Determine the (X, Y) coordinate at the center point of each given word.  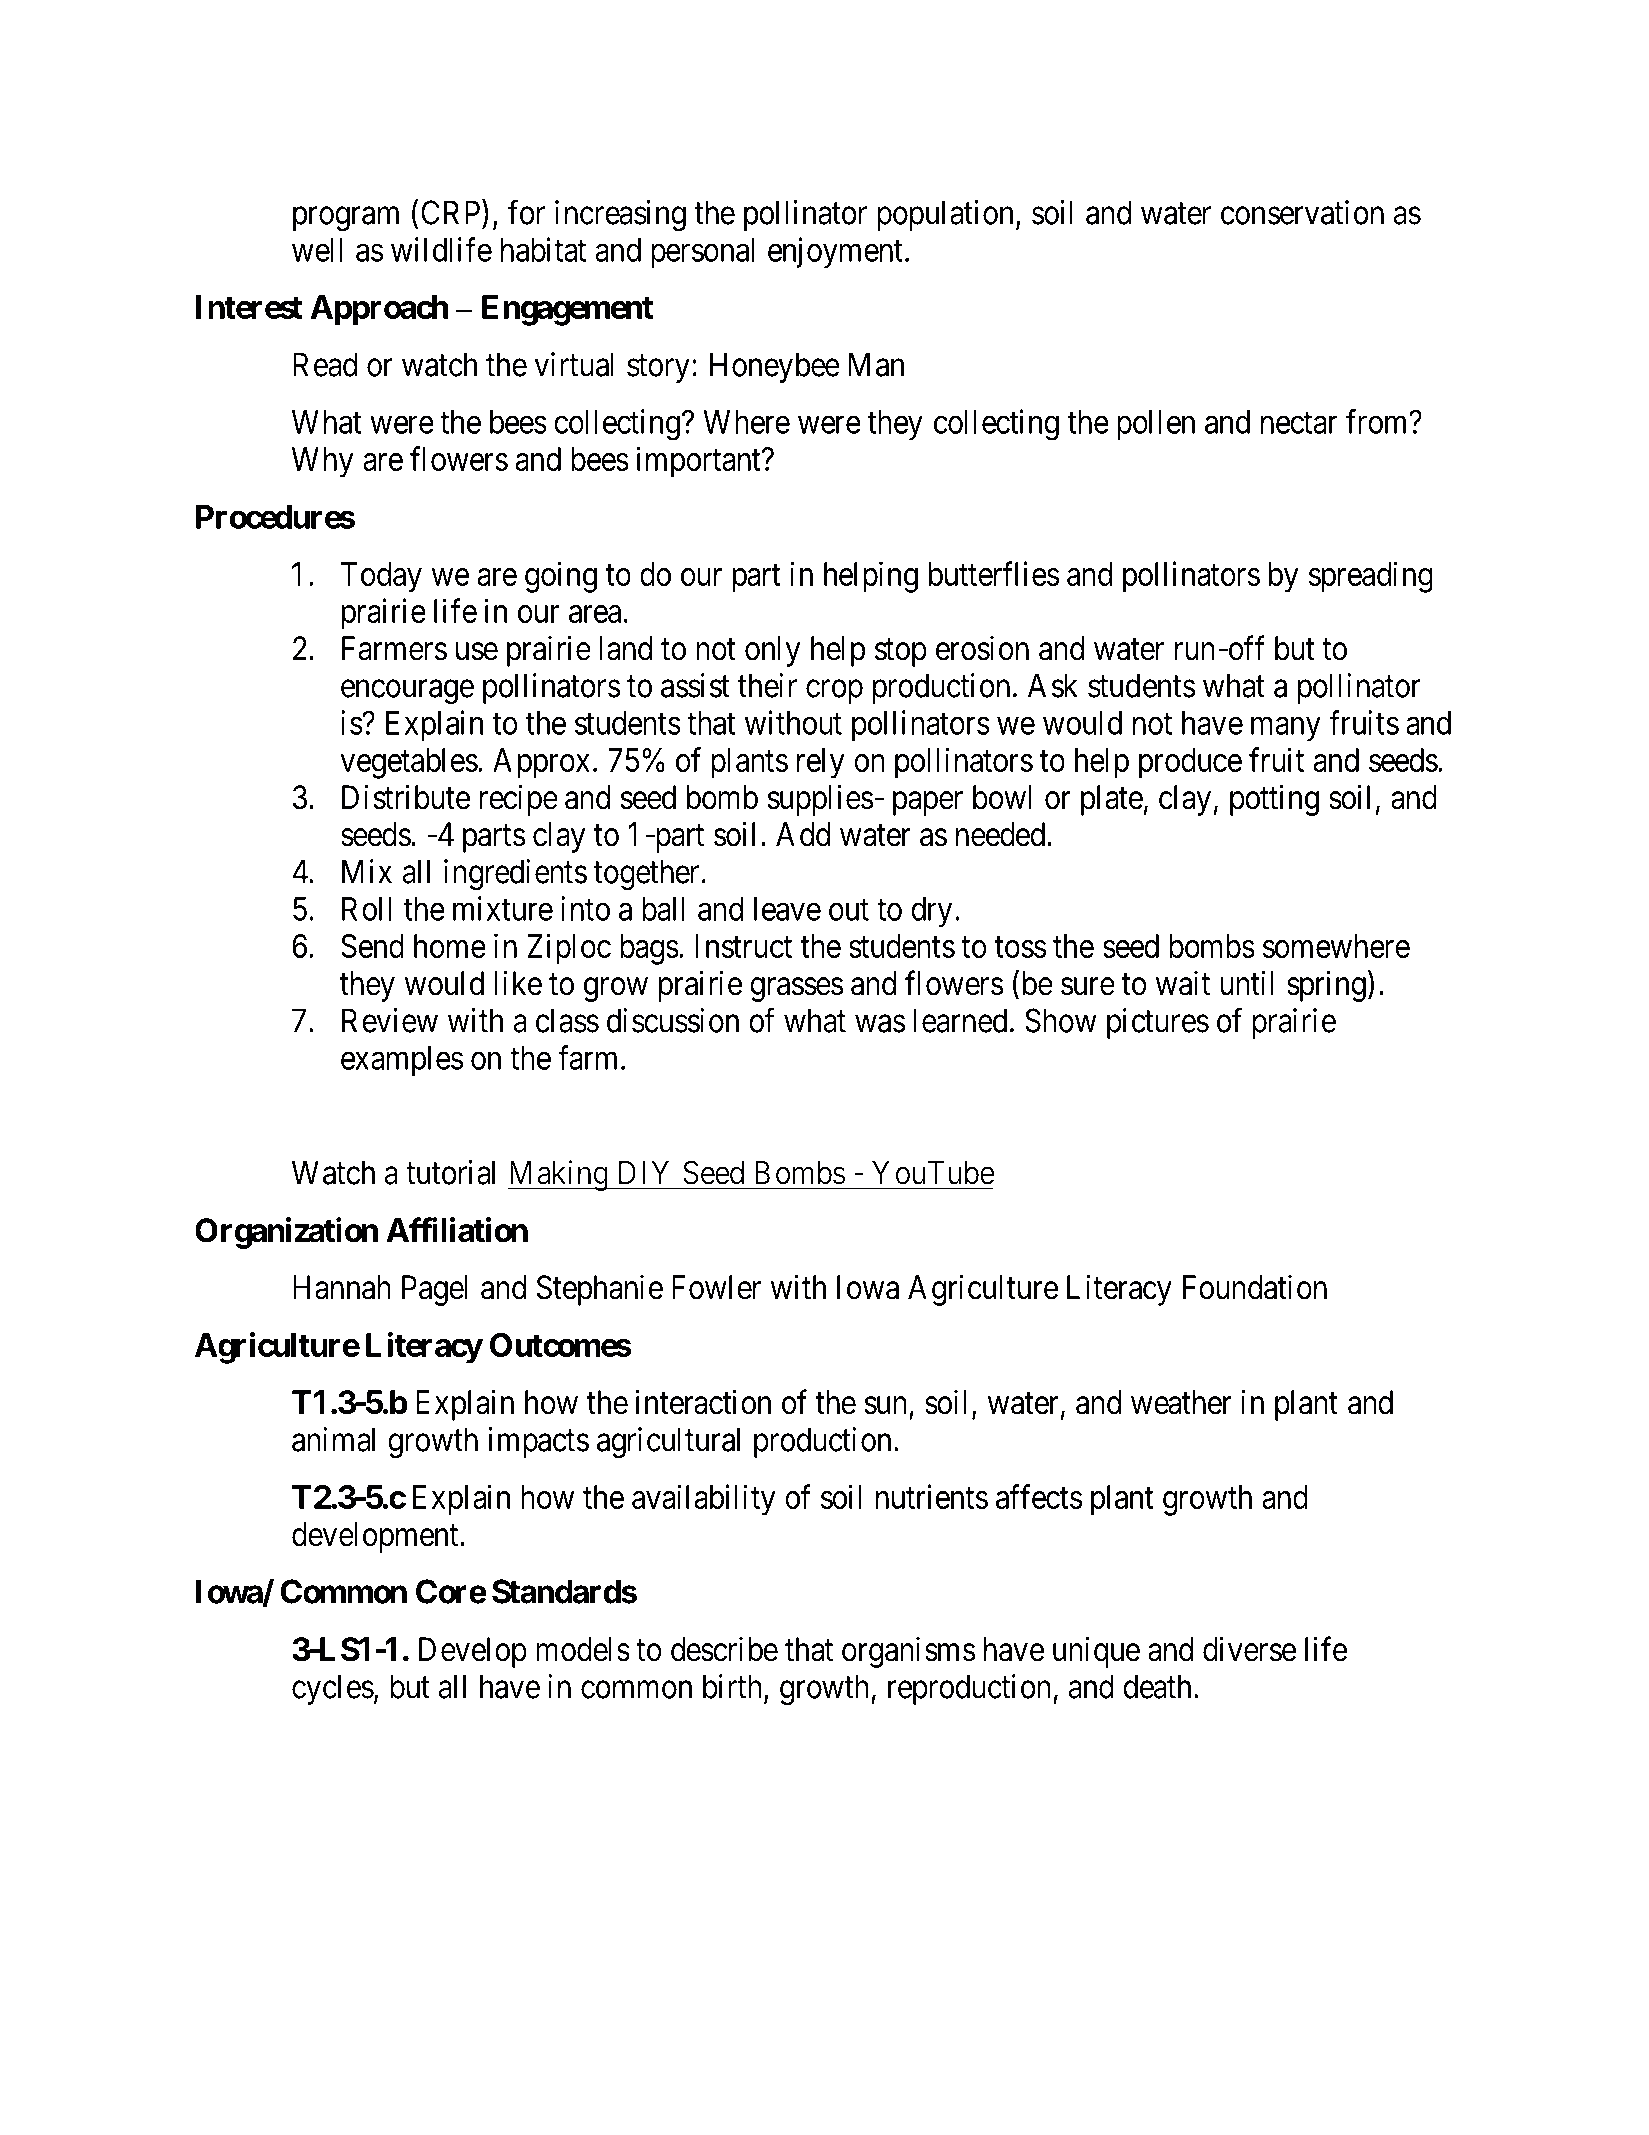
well (317, 250)
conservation (1302, 212)
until (1247, 982)
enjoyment (835, 252)
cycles (333, 1689)
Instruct (743, 946)
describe (724, 1649)
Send (372, 946)
